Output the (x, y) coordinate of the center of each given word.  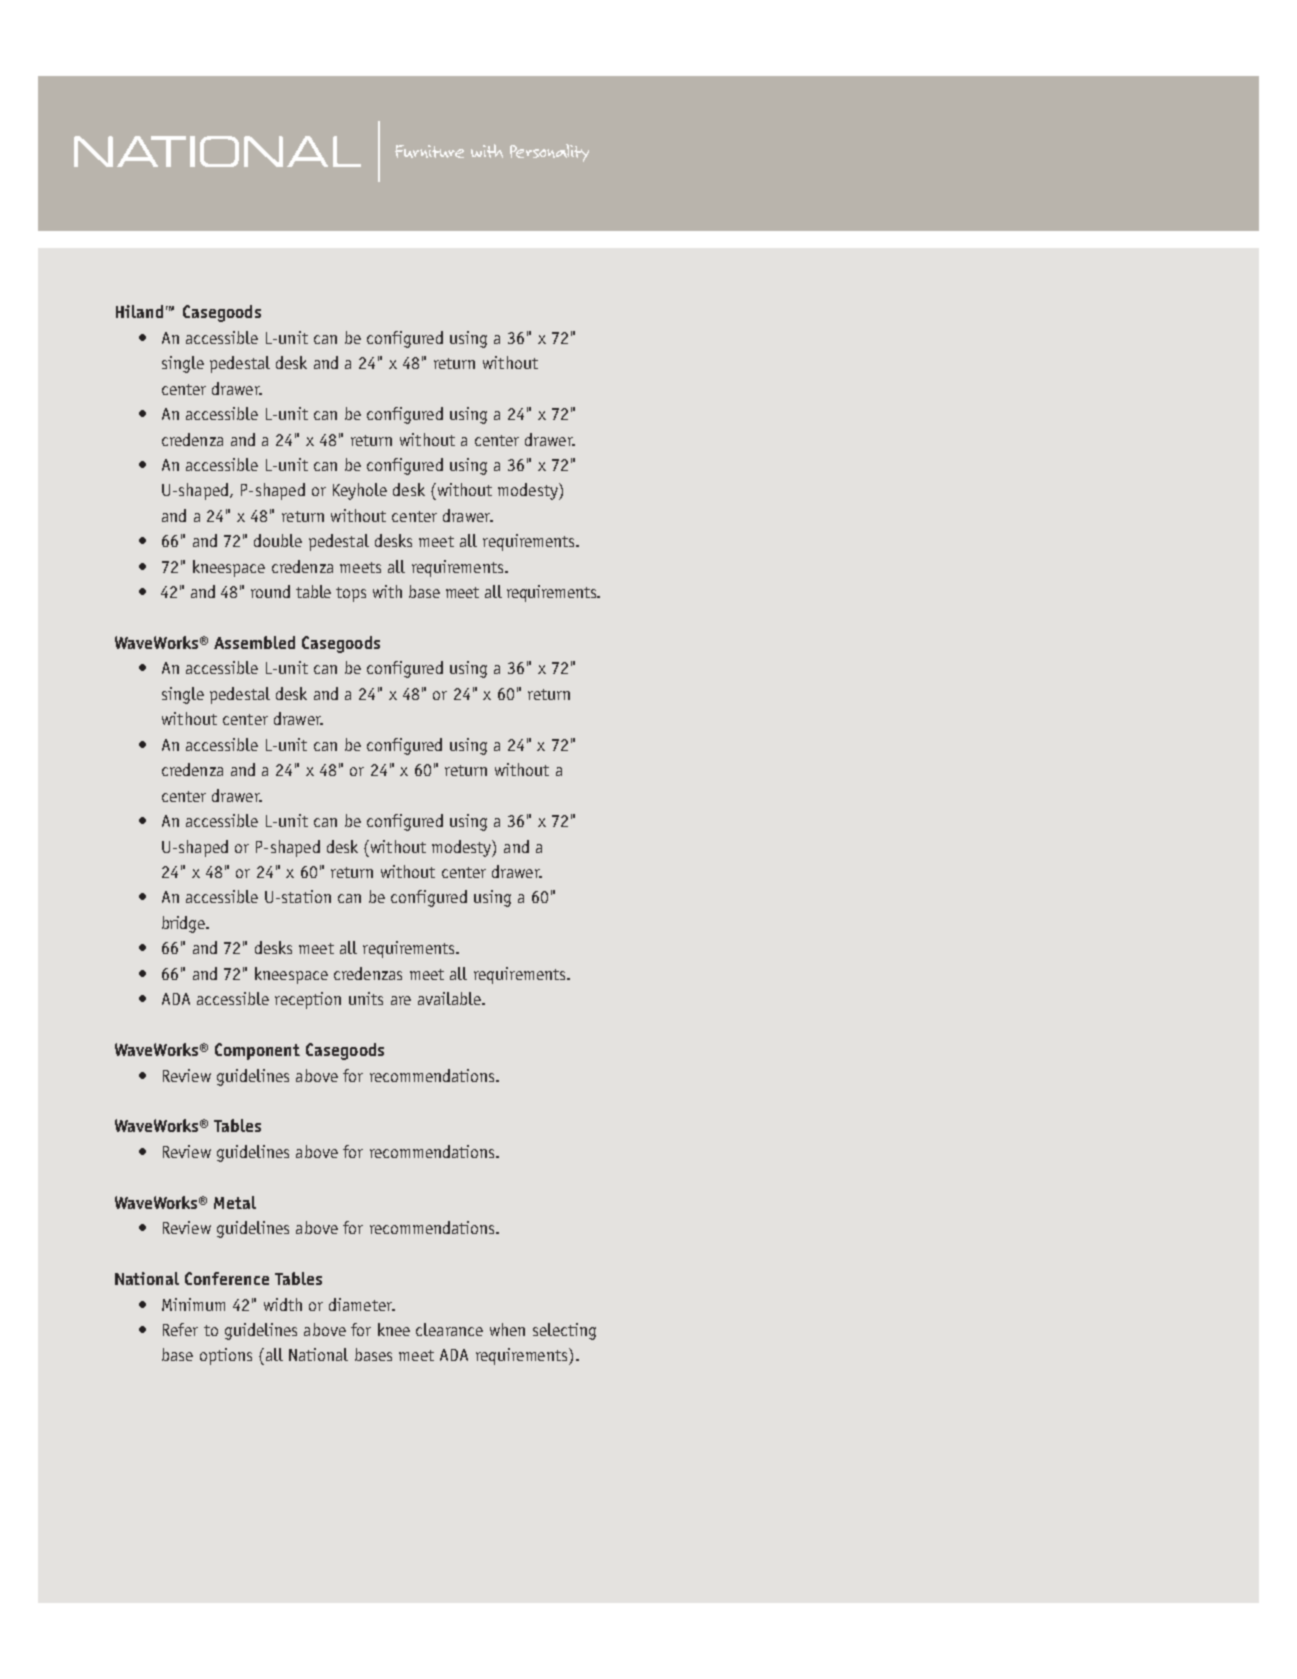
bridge (185, 924)
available (450, 998)
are (401, 1000)
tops (351, 594)
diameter (362, 1304)
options (226, 1356)
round (270, 591)
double (278, 540)
